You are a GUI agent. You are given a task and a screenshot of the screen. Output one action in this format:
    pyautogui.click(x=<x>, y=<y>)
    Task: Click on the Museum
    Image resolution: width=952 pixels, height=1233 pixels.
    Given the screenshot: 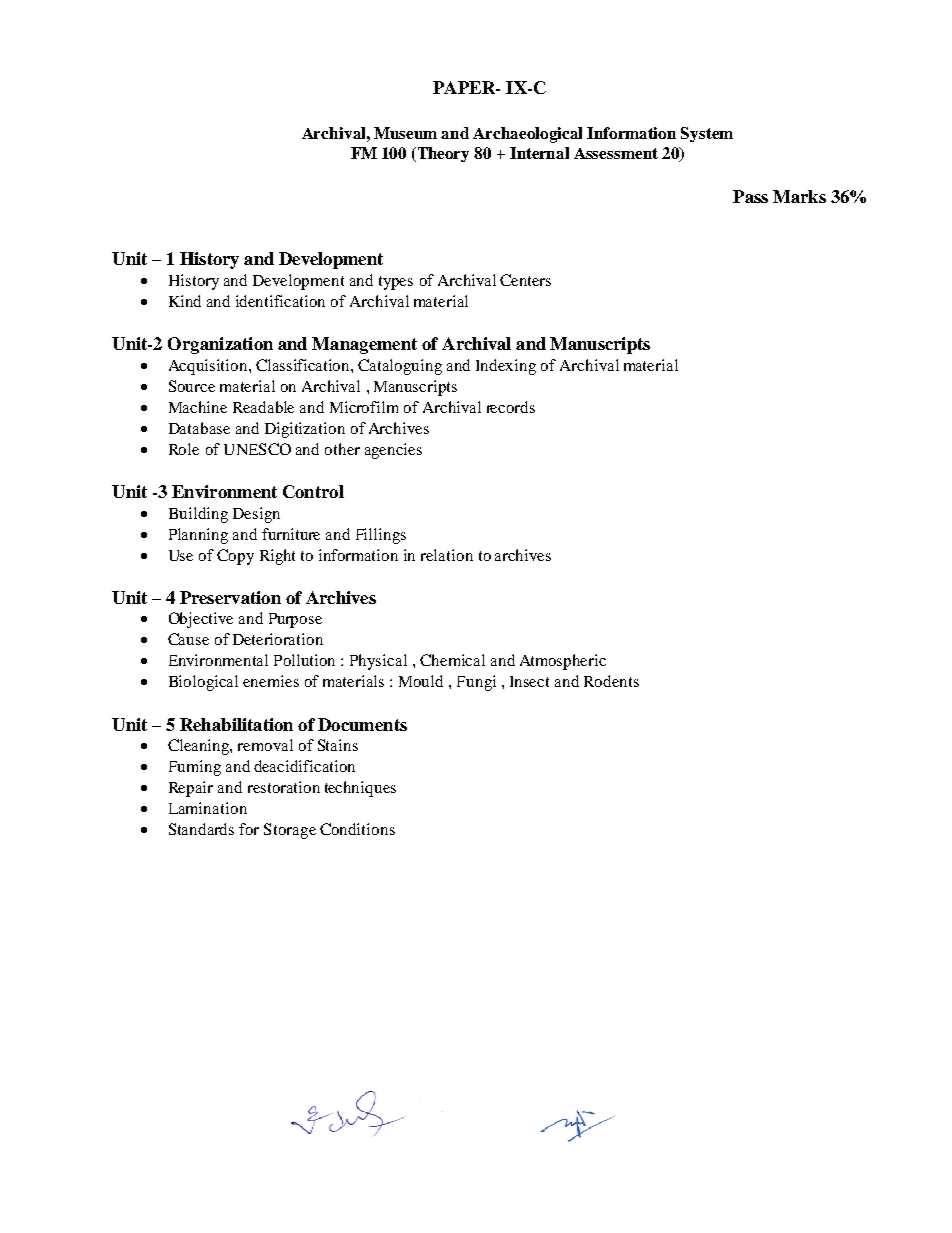 What is the action you would take?
    pyautogui.click(x=405, y=133)
